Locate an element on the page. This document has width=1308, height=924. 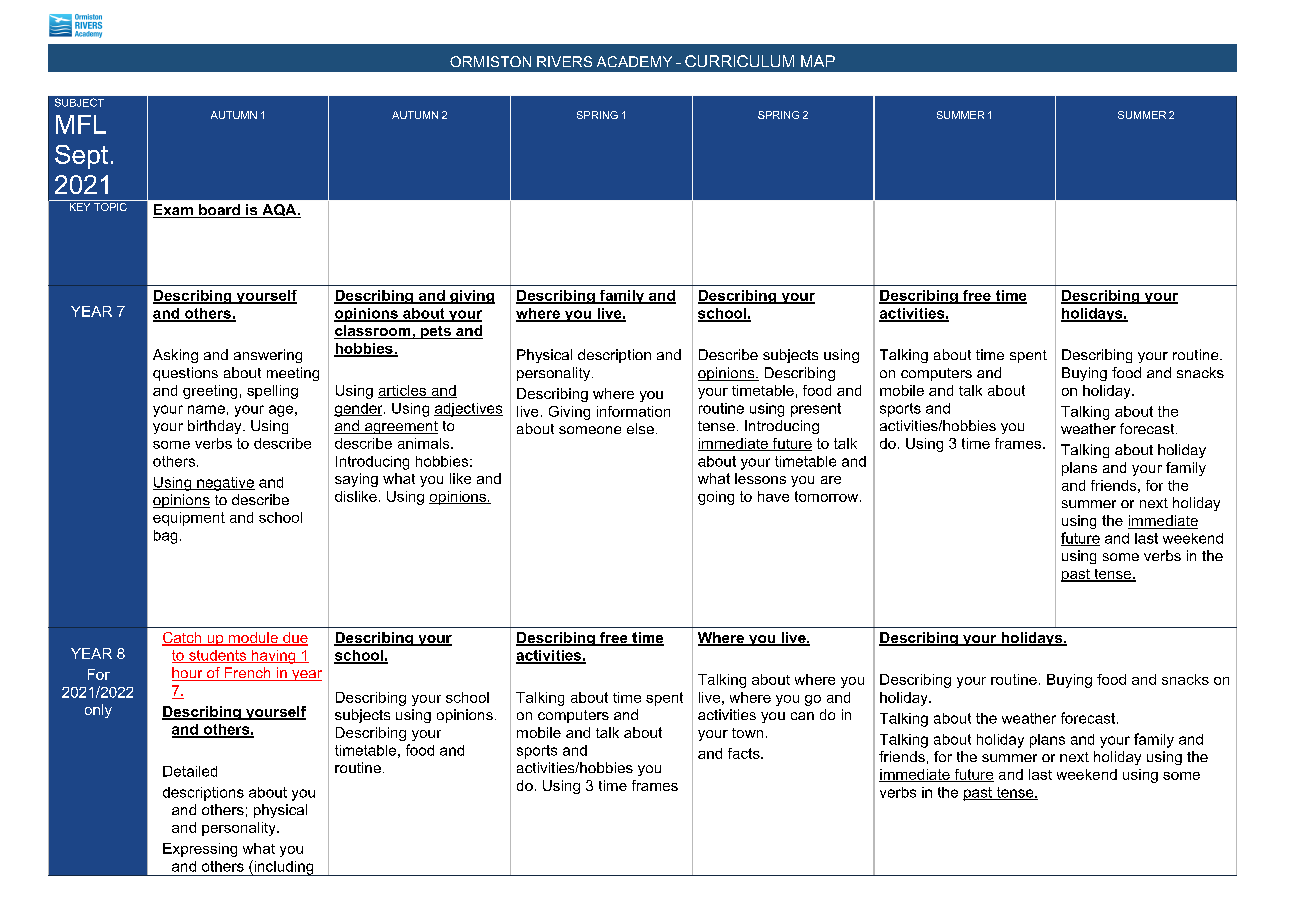
birthday is located at coordinates (216, 427).
